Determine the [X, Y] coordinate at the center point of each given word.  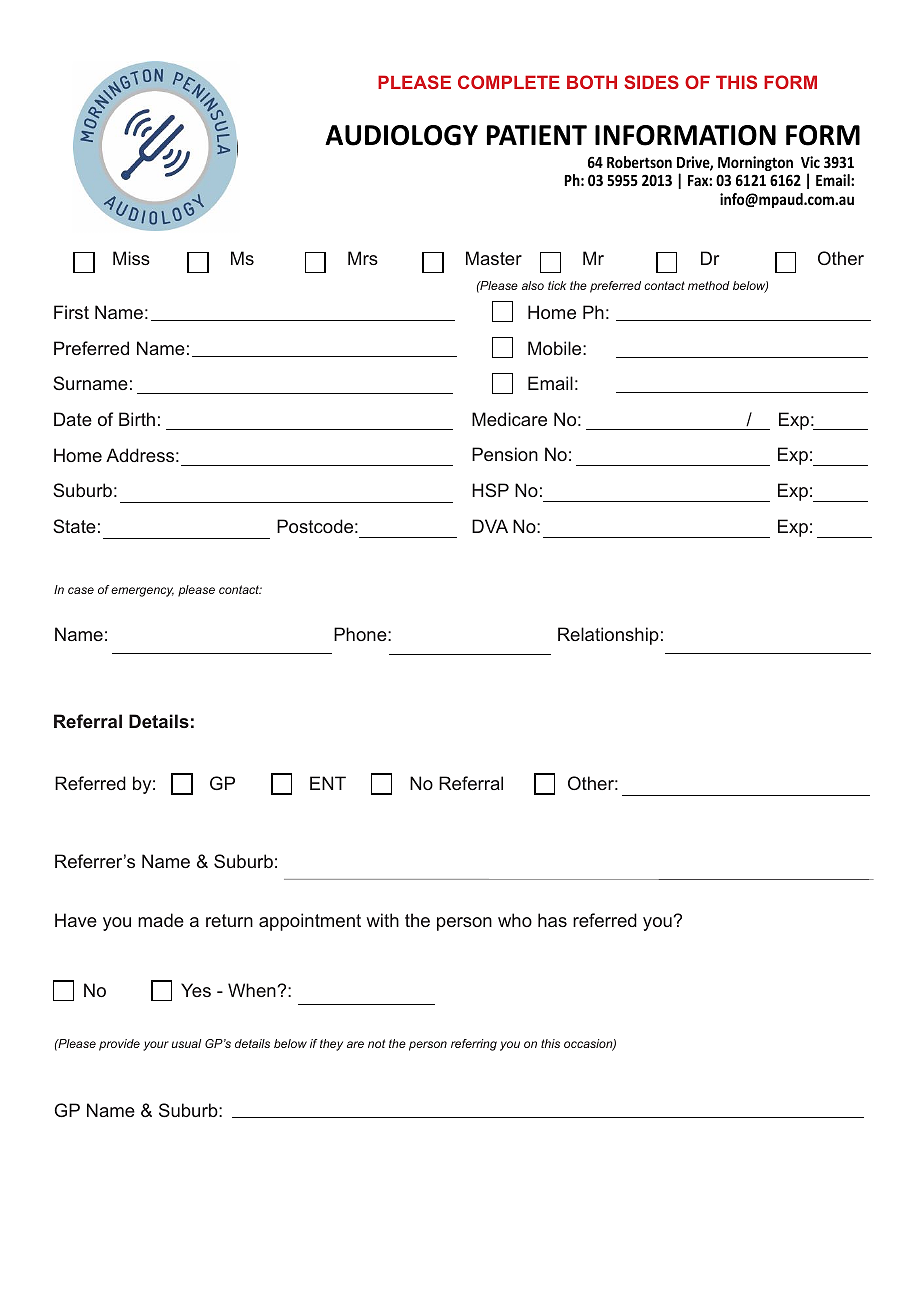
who [515, 920]
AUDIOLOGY [401, 135]
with [382, 920]
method [709, 285]
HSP [490, 490]
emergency [142, 592]
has [552, 920]
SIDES [651, 82]
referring [474, 1045]
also [533, 285]
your [156, 1046]
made [161, 920]
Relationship [608, 636]
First [71, 312]
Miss [131, 258]
